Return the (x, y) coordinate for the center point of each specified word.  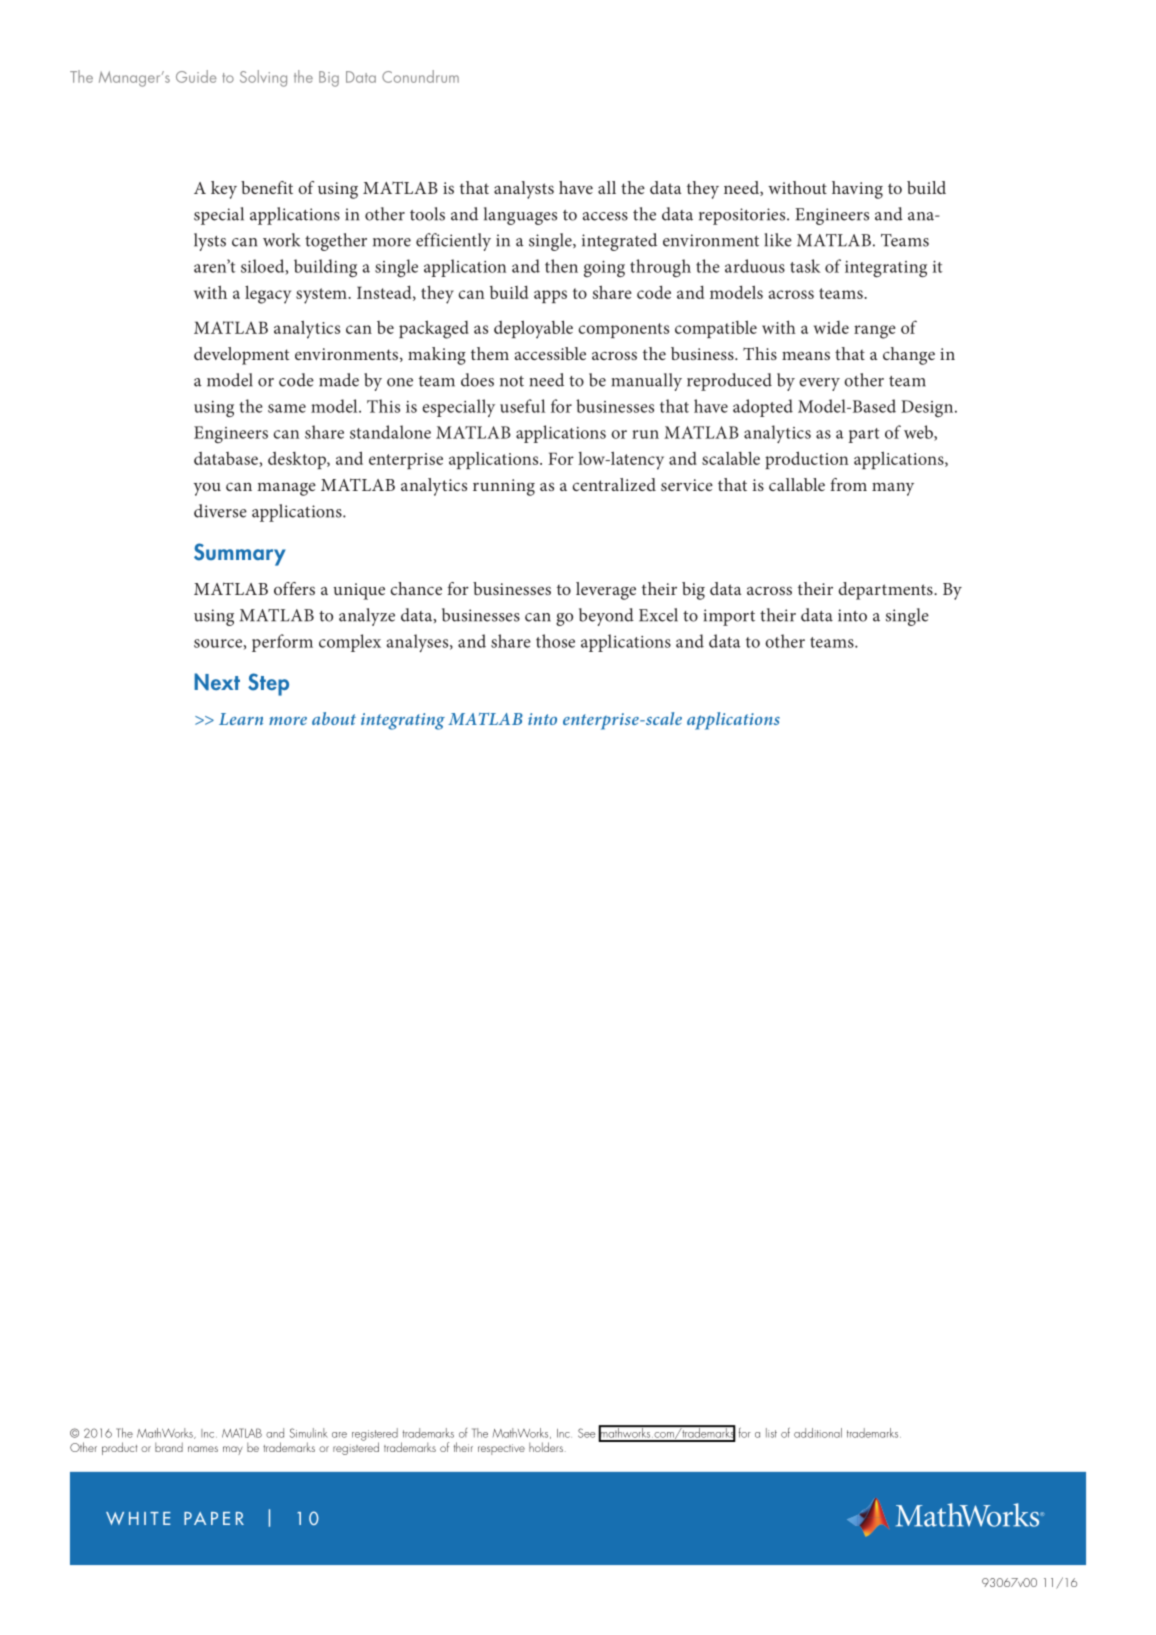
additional (818, 1433)
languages (520, 216)
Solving (263, 78)
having (857, 190)
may (233, 1450)
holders (546, 1447)
